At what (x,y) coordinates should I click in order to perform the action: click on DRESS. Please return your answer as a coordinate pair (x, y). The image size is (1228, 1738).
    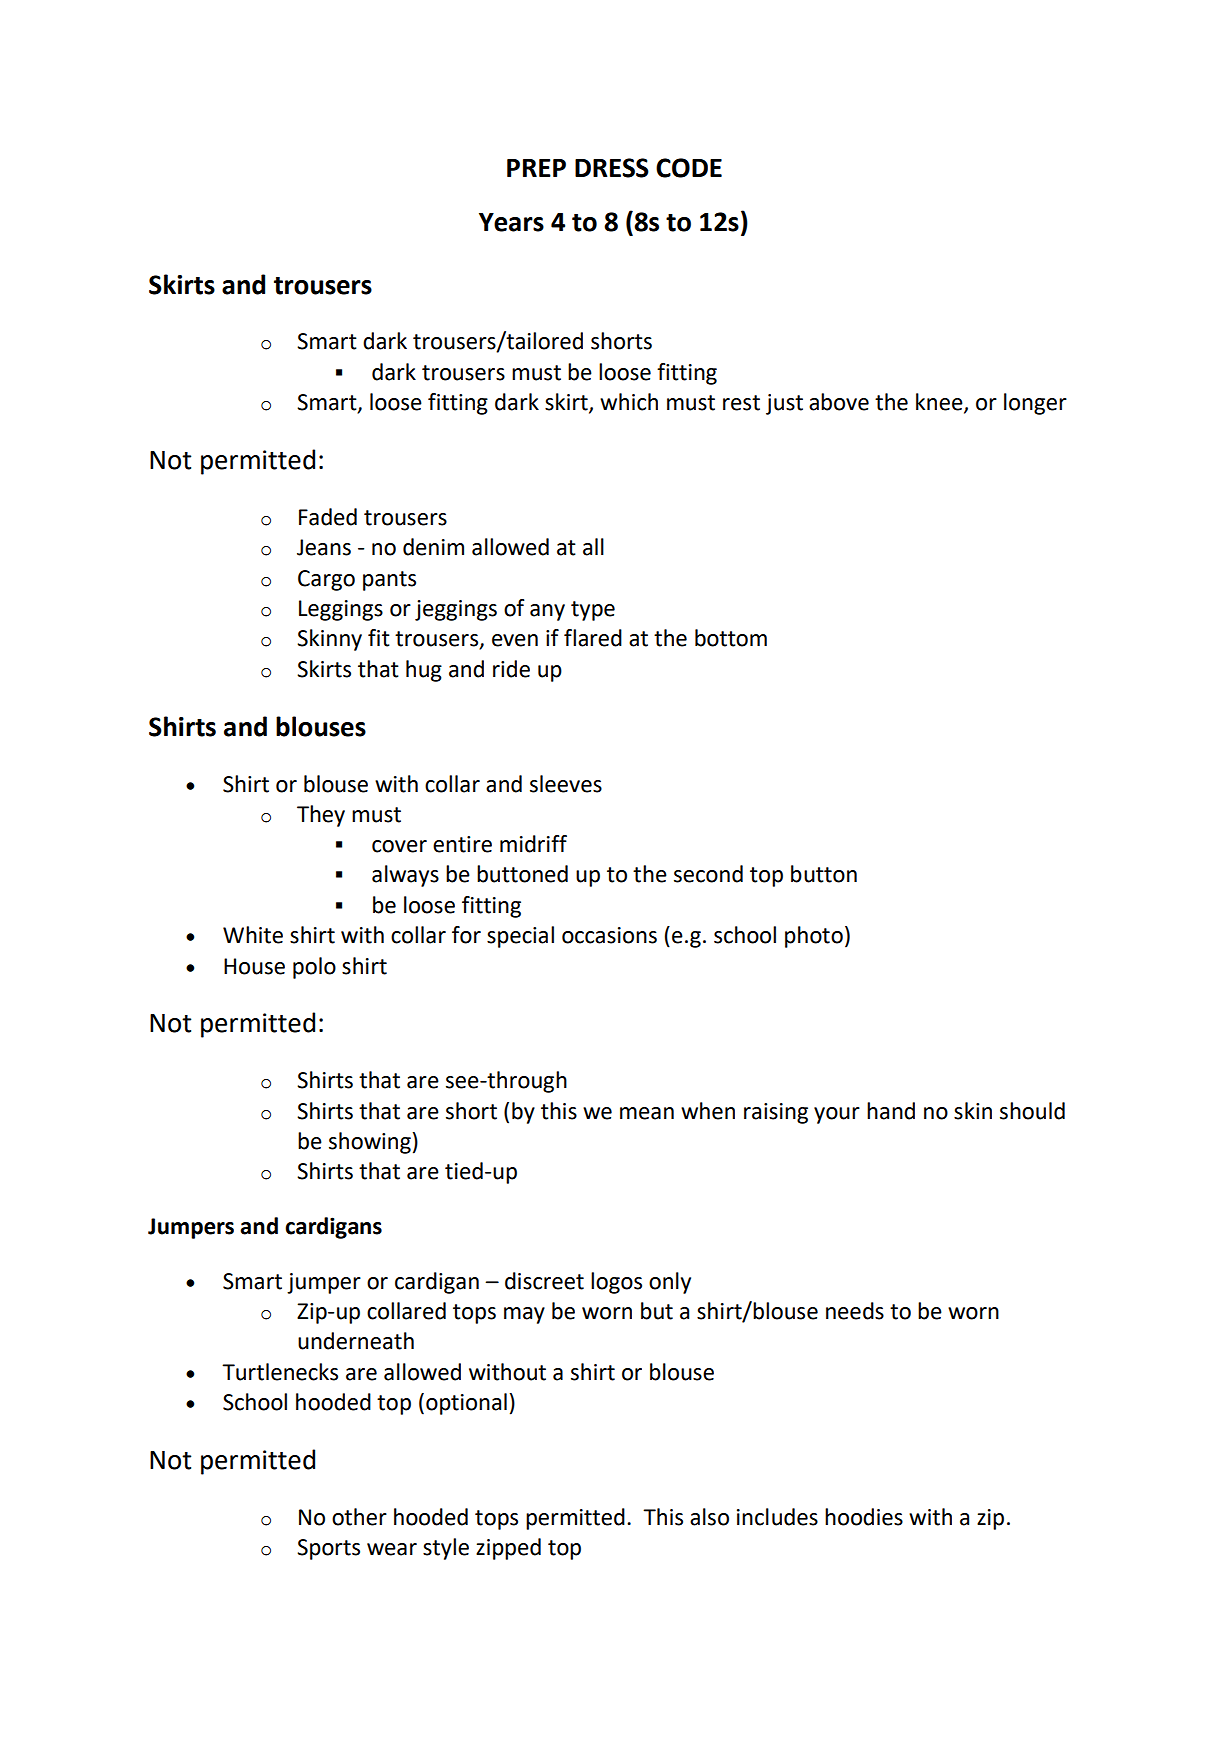
    Looking at the image, I should click on (612, 168).
